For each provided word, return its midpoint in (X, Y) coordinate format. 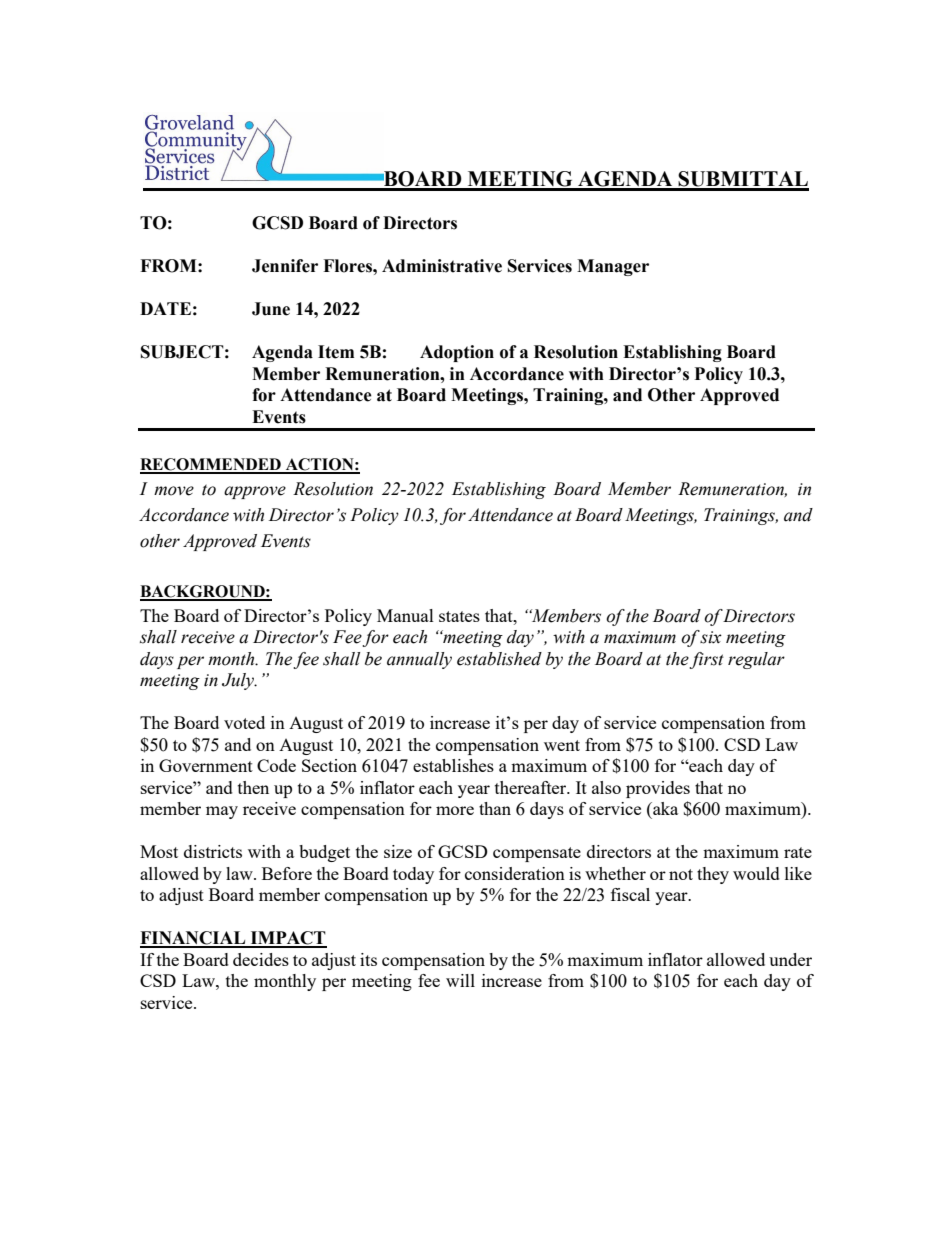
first (706, 660)
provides (658, 789)
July (239, 681)
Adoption (457, 353)
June (271, 309)
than (495, 808)
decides (261, 959)
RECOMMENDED (211, 465)
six (711, 637)
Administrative (442, 266)
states (459, 616)
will (460, 980)
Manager (613, 267)
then (253, 787)
